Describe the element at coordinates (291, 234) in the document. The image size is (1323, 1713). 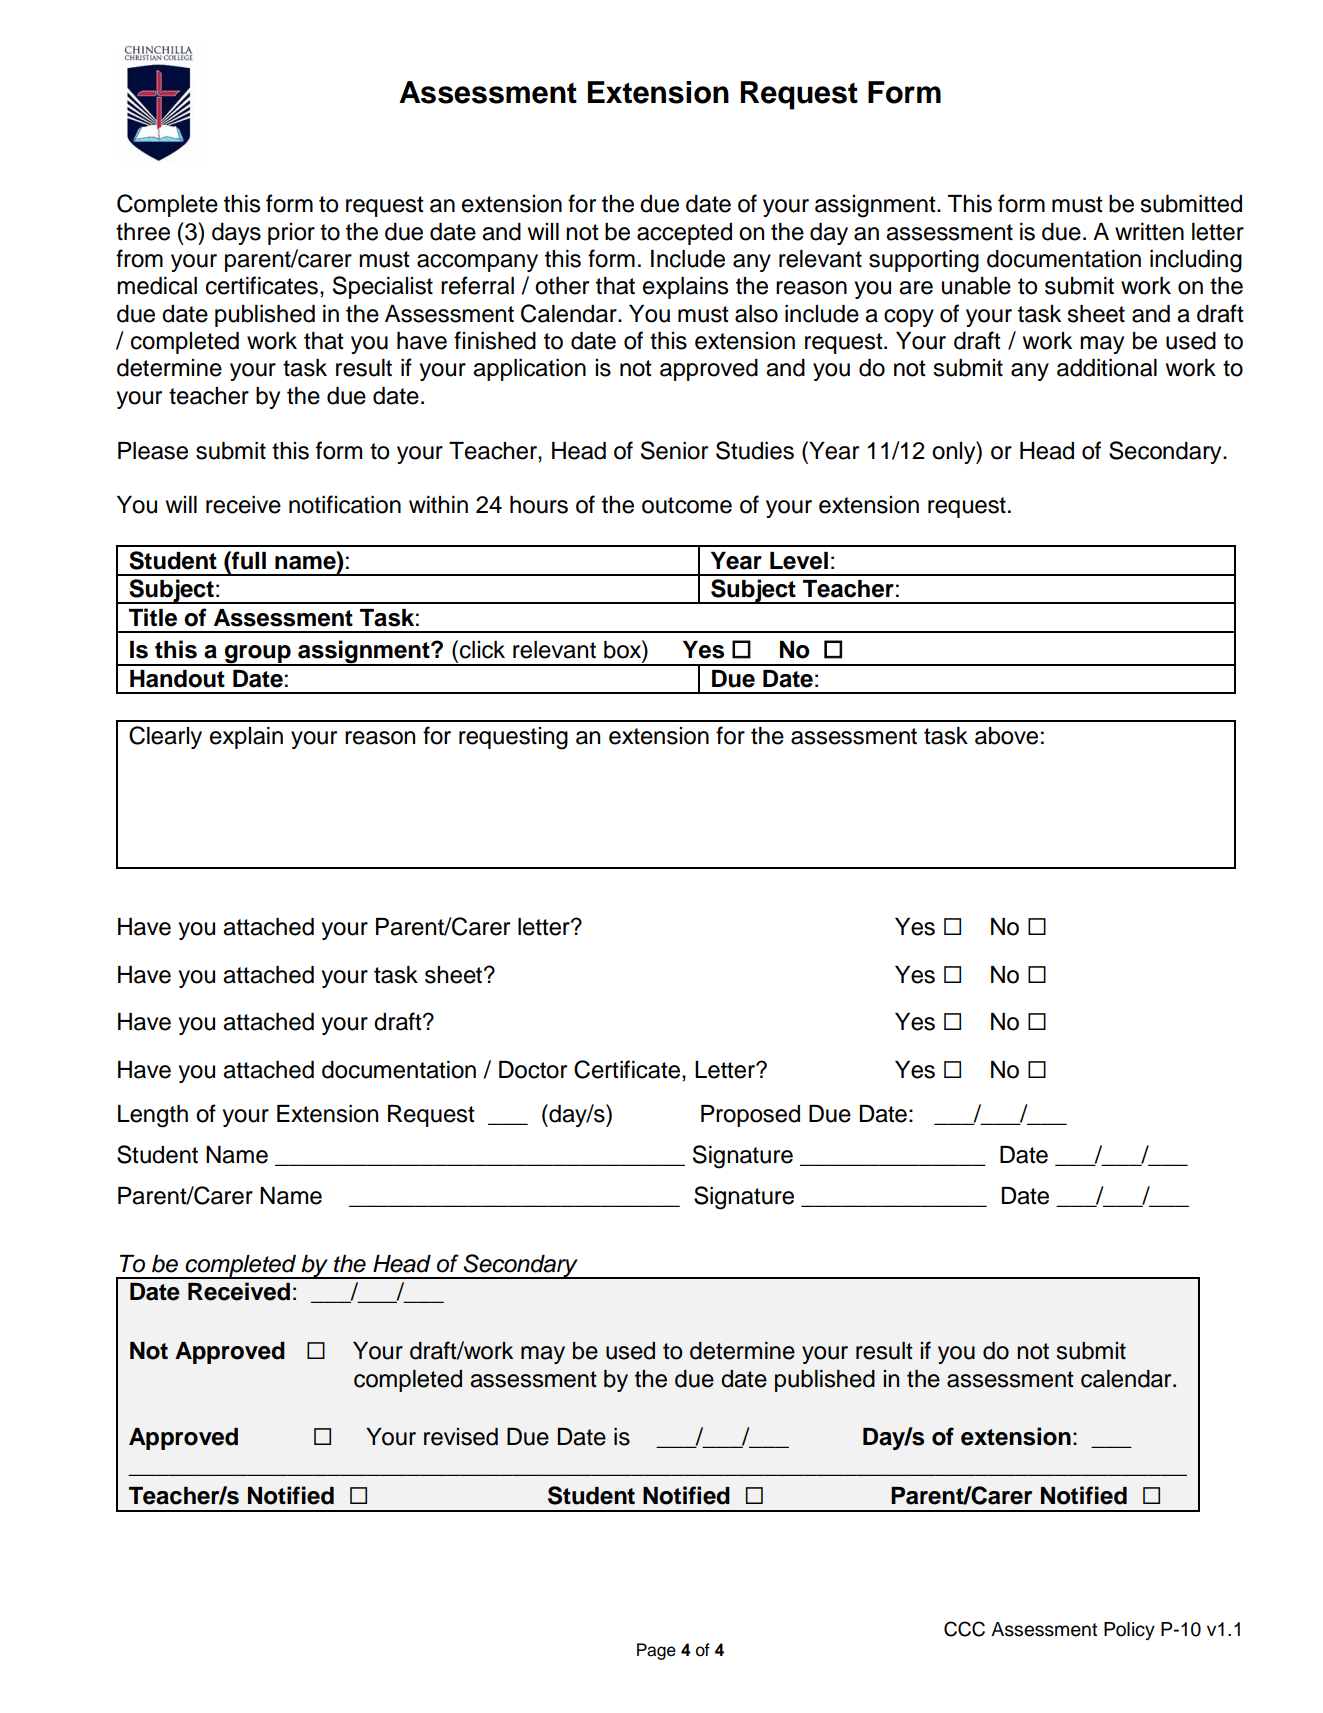
I see `prior` at that location.
